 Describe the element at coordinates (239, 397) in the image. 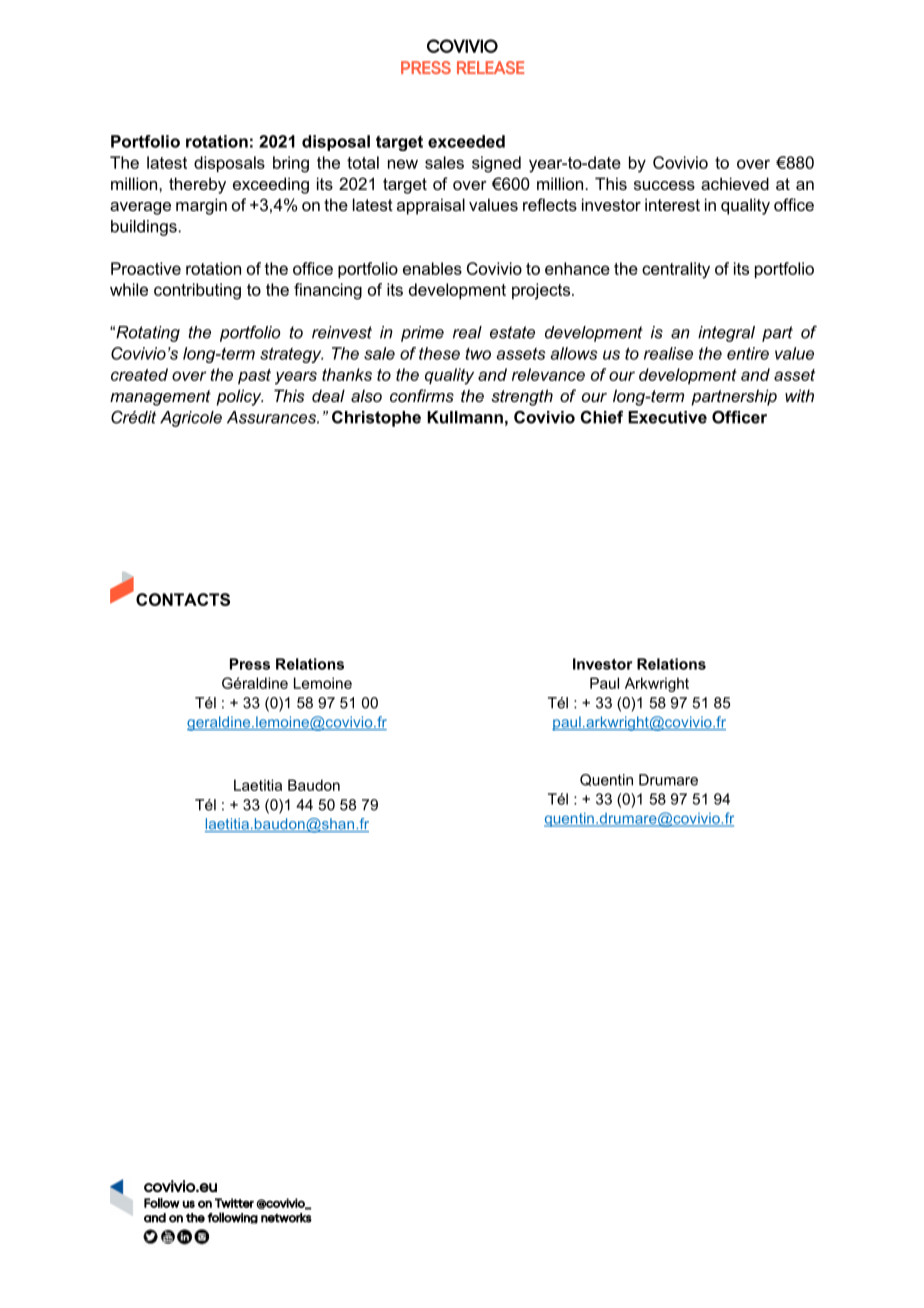

I see `policy` at that location.
